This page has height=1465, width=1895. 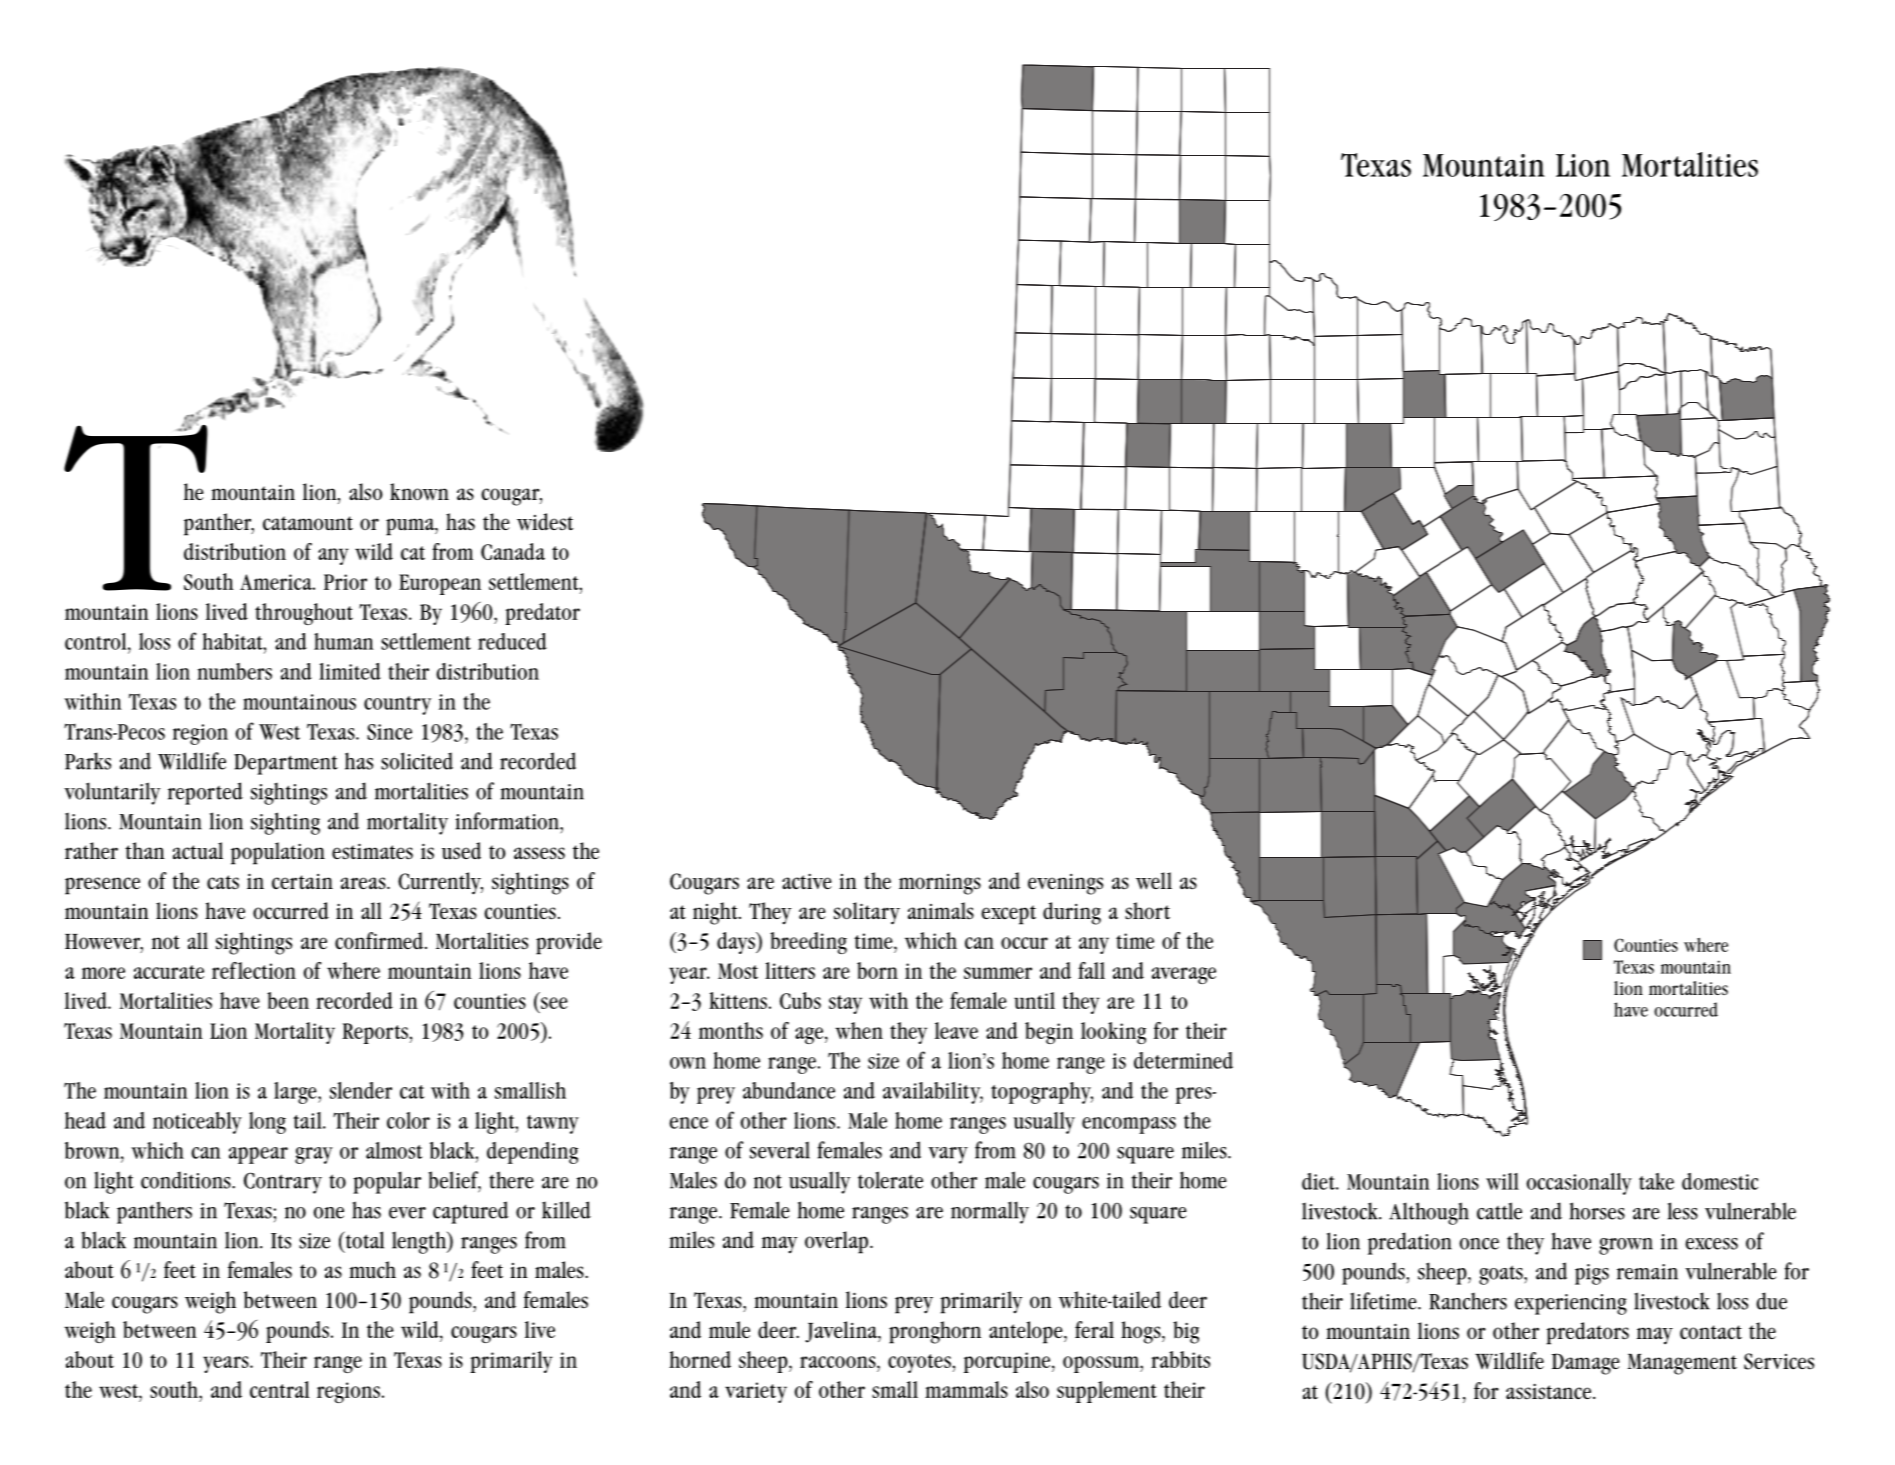 I want to click on availability, so click(x=933, y=1093).
